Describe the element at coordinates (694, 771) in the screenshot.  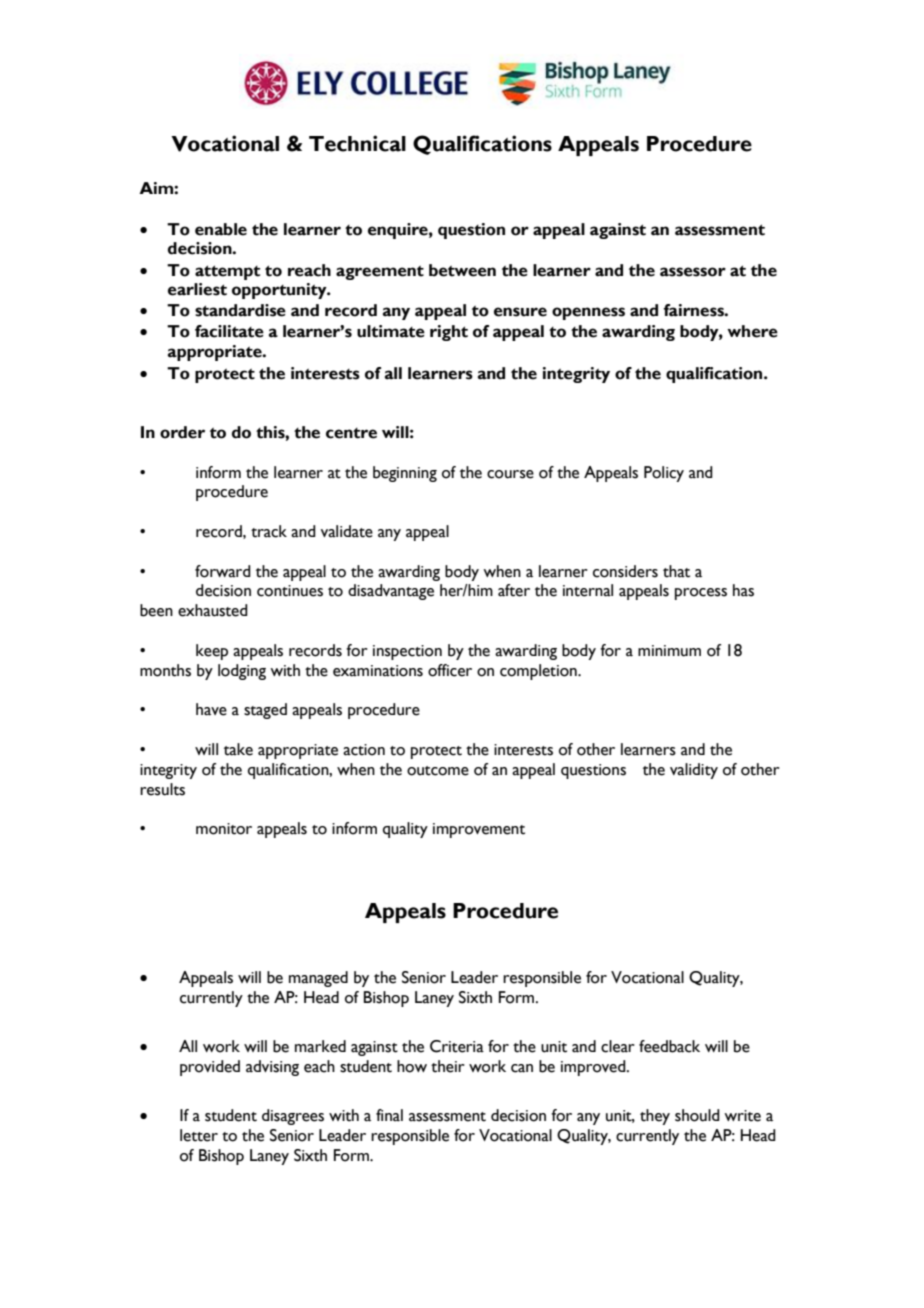
I see `validity` at that location.
